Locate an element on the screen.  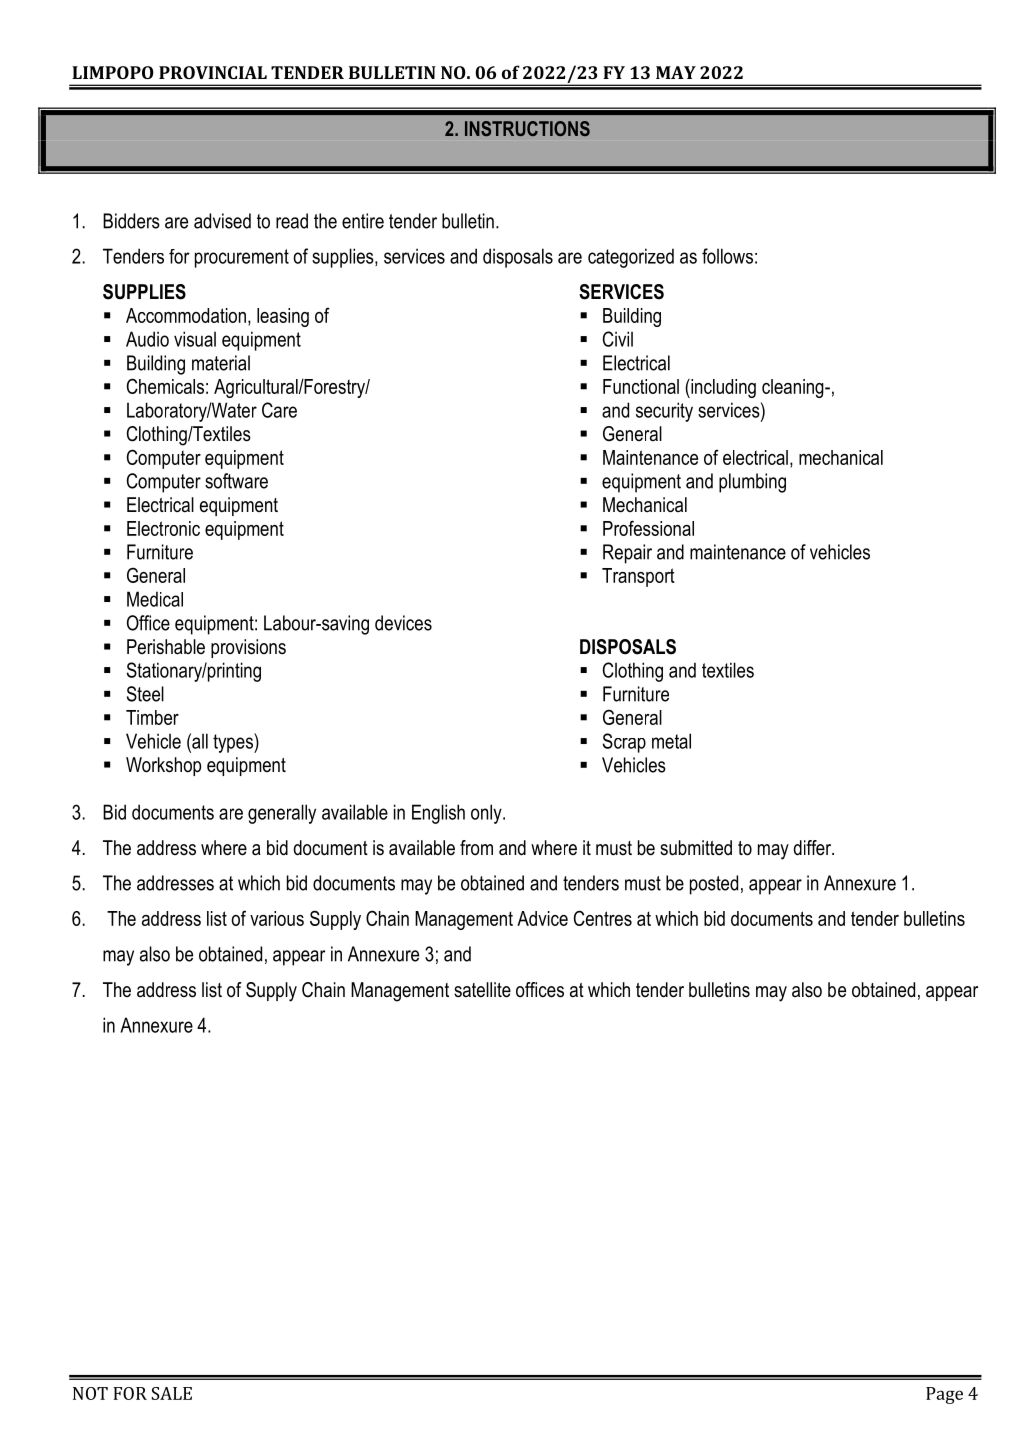
only is located at coordinates (487, 814).
